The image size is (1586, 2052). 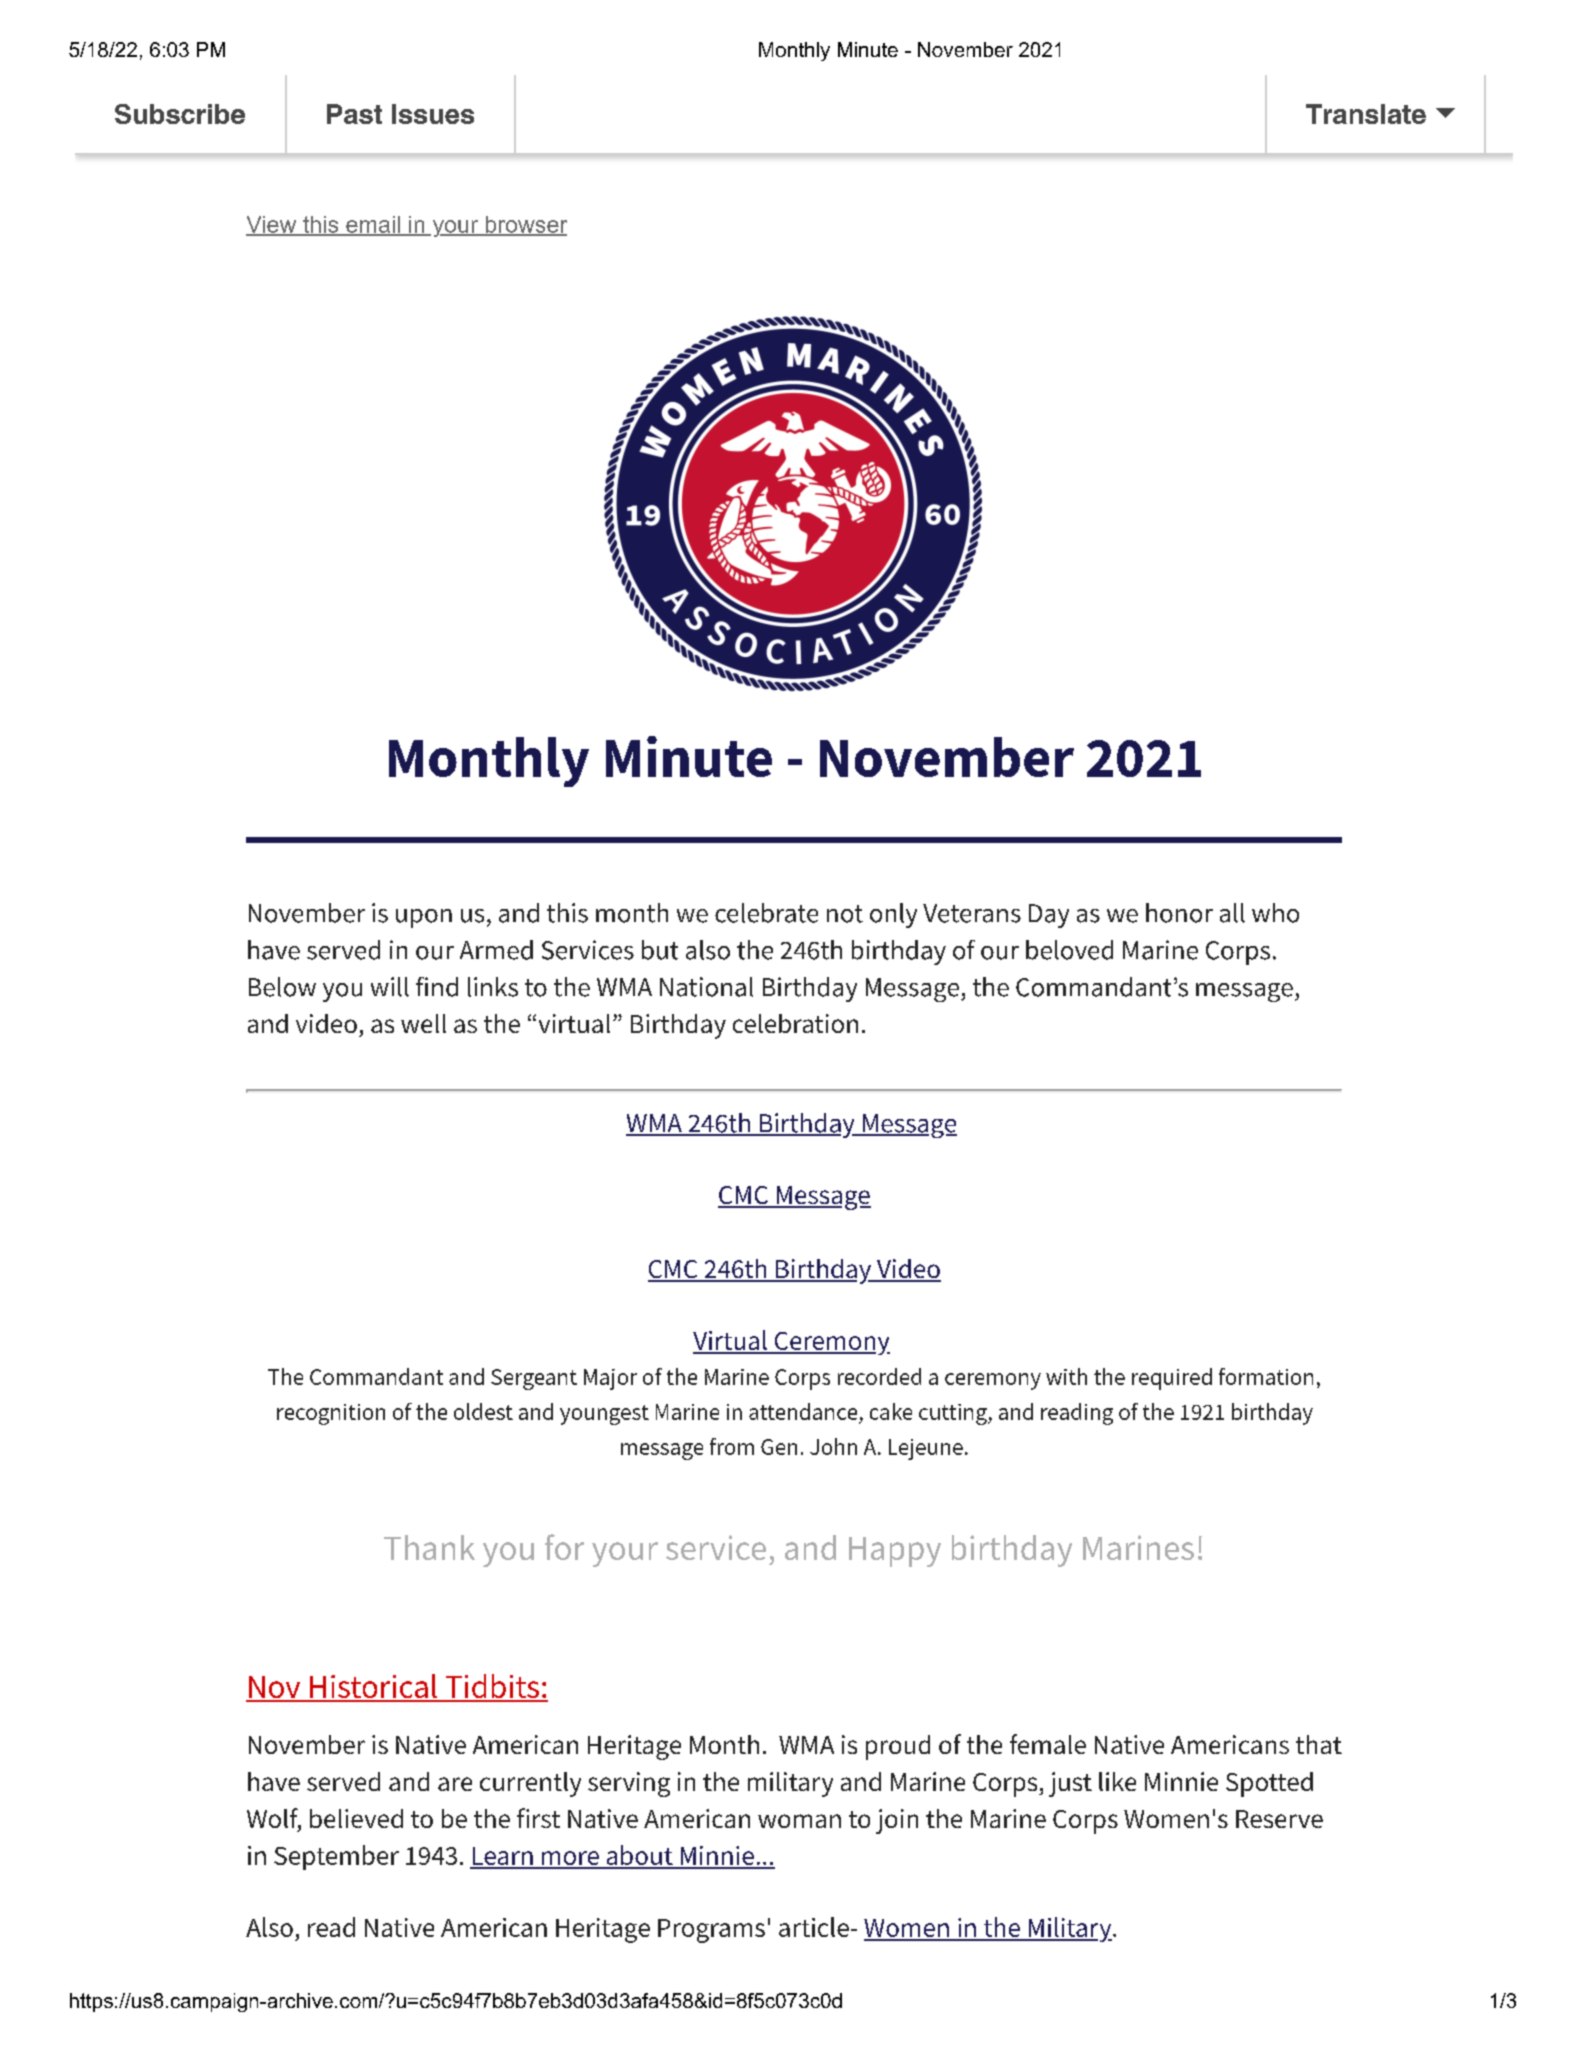 What do you see at coordinates (336, 1857) in the page?
I see `September` at bounding box center [336, 1857].
